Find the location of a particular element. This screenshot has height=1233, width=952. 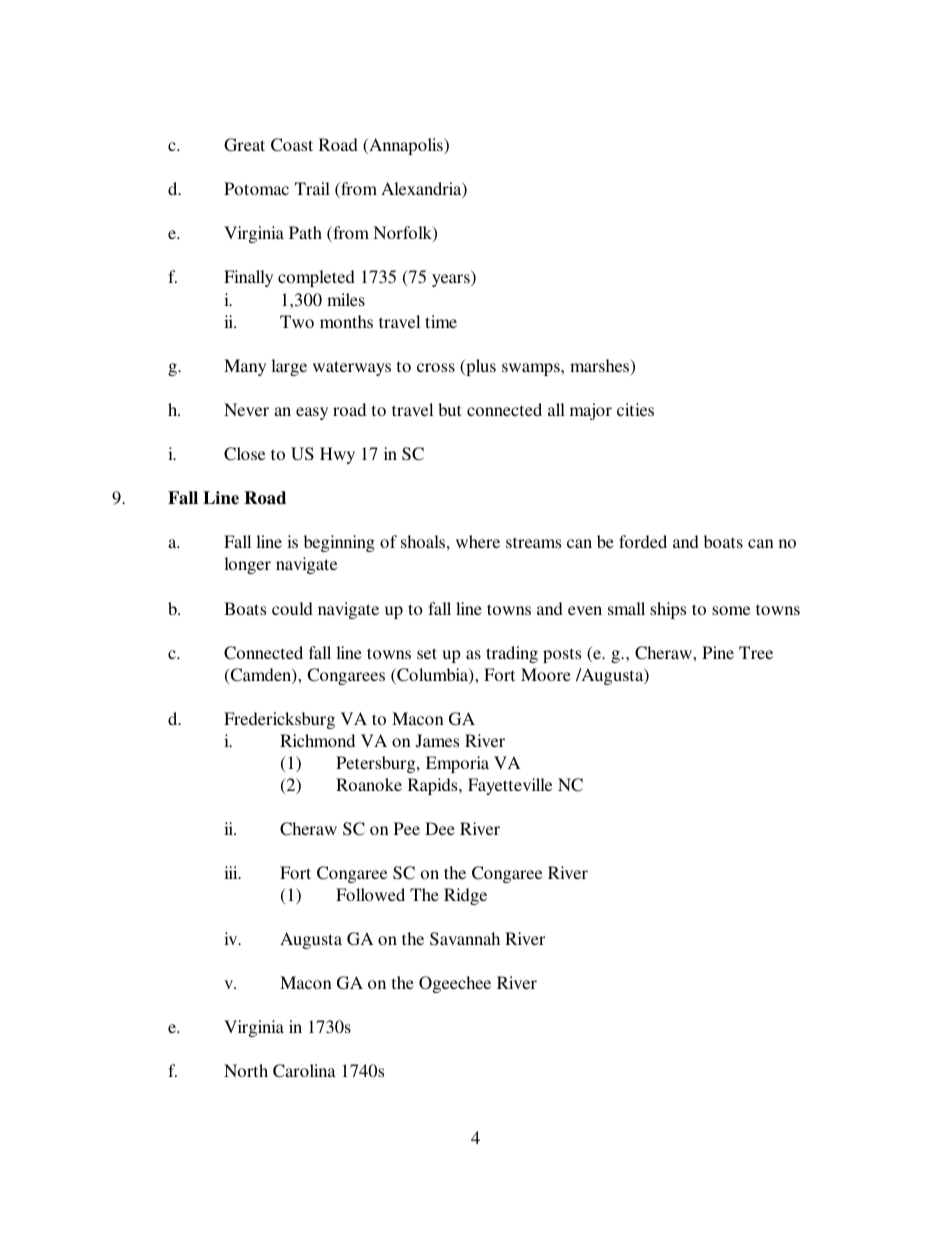

years is located at coordinates (452, 280).
